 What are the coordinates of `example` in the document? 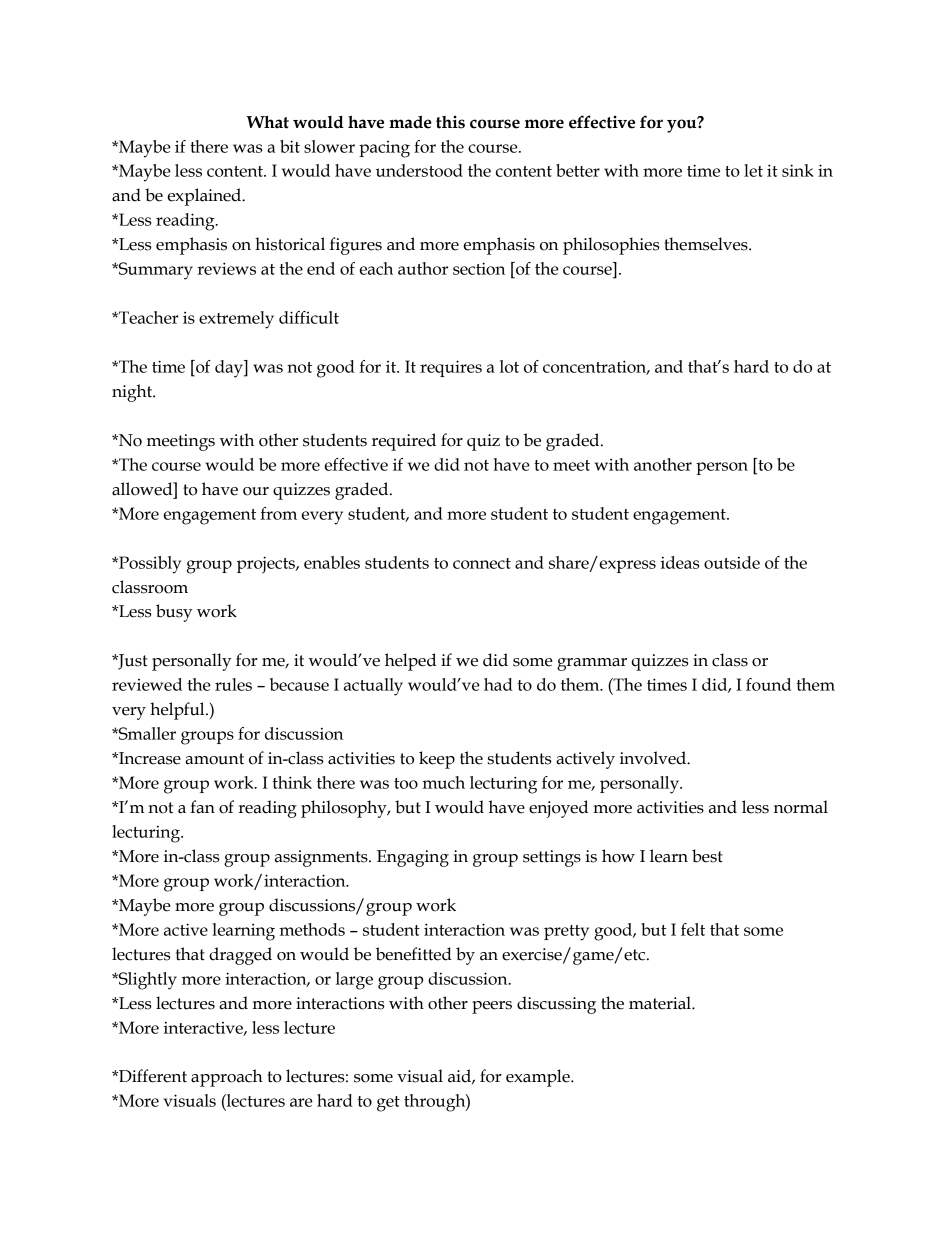 It's located at (539, 1078).
